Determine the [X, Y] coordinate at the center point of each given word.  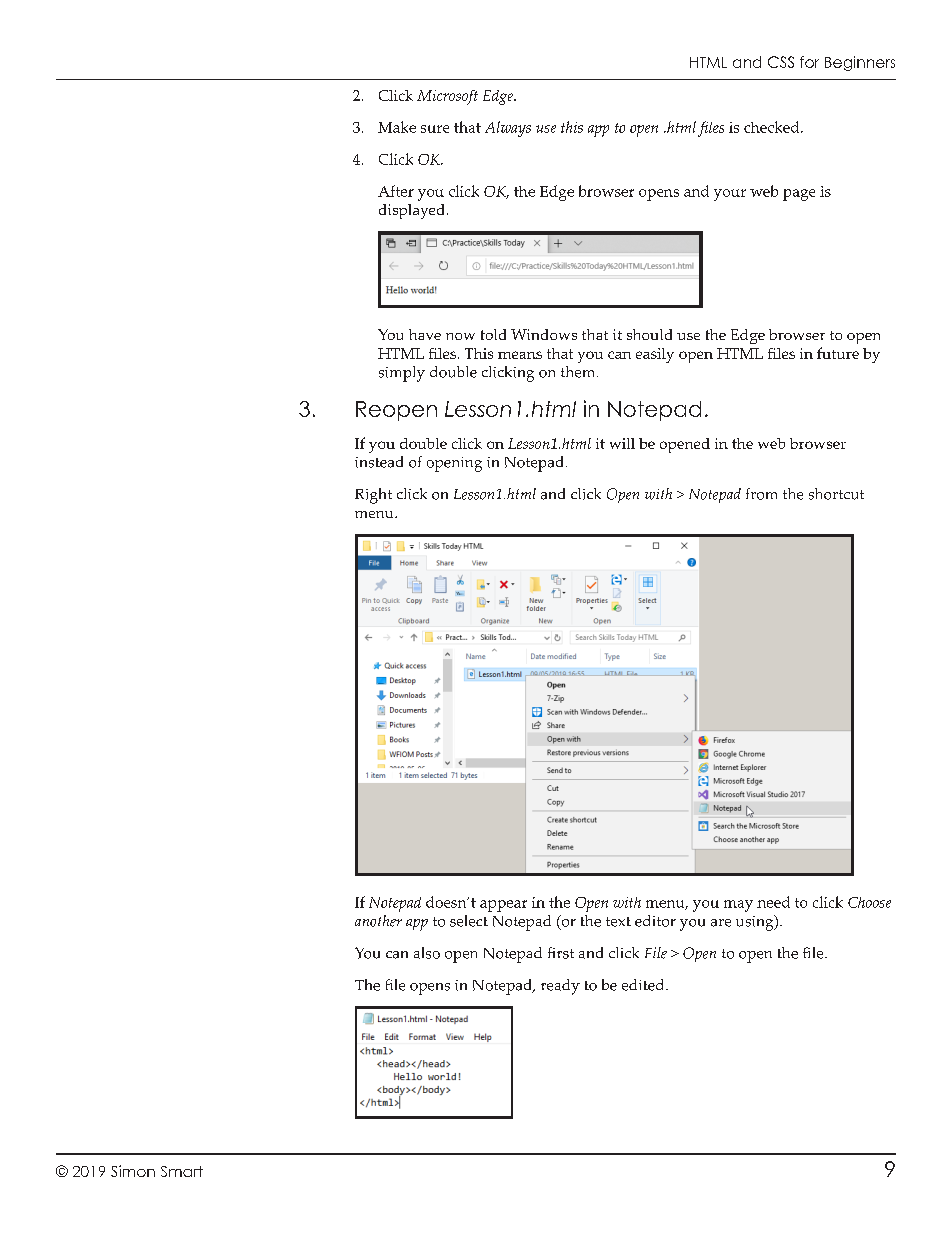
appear [503, 906]
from [761, 494]
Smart [182, 1171]
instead [379, 462]
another [378, 921]
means [520, 355]
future [838, 353]
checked [773, 127]
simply [402, 374]
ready [560, 987]
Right [373, 496]
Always [508, 129]
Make [397, 127]
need [773, 902]
